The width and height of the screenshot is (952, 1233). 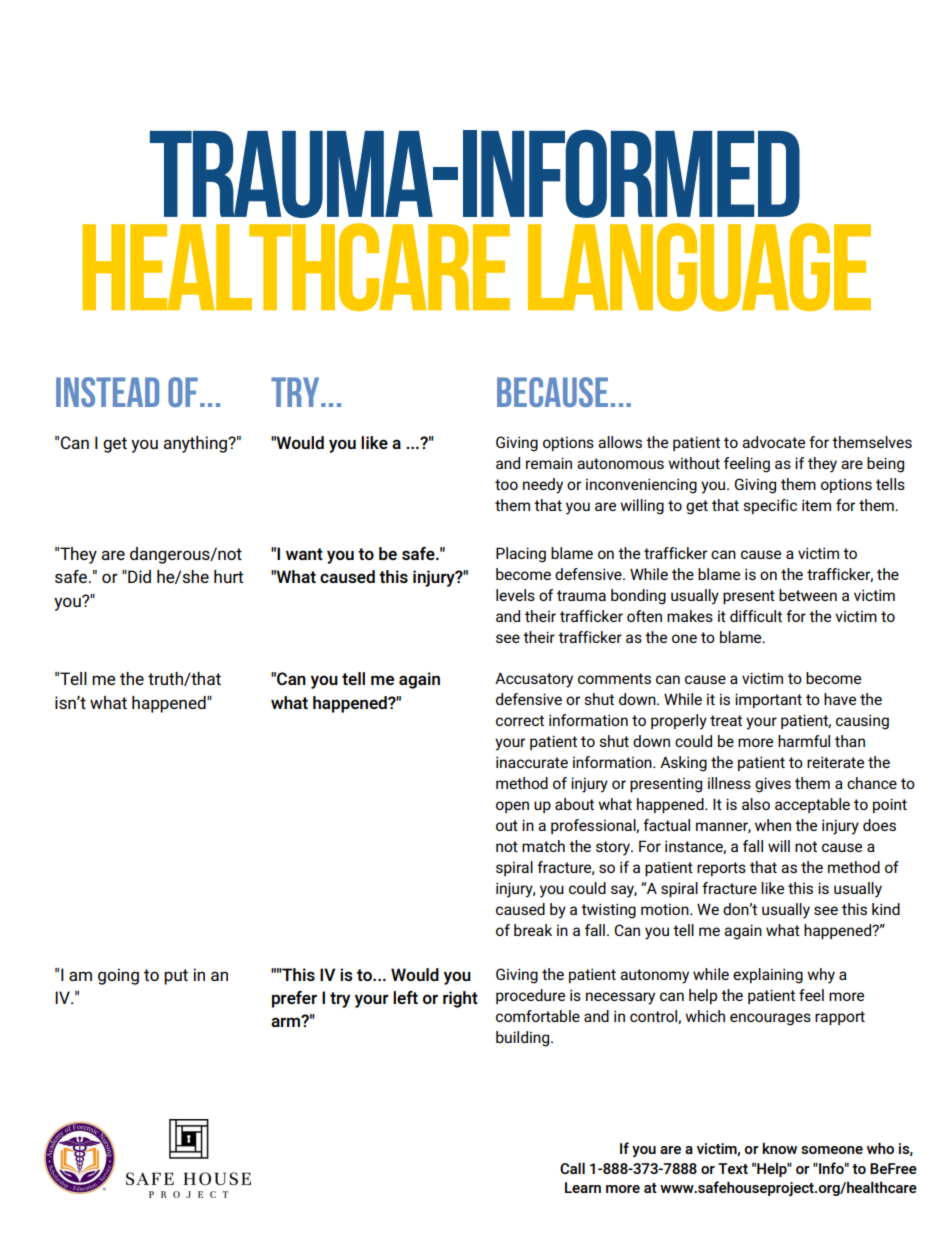 I want to click on gives, so click(x=773, y=785).
